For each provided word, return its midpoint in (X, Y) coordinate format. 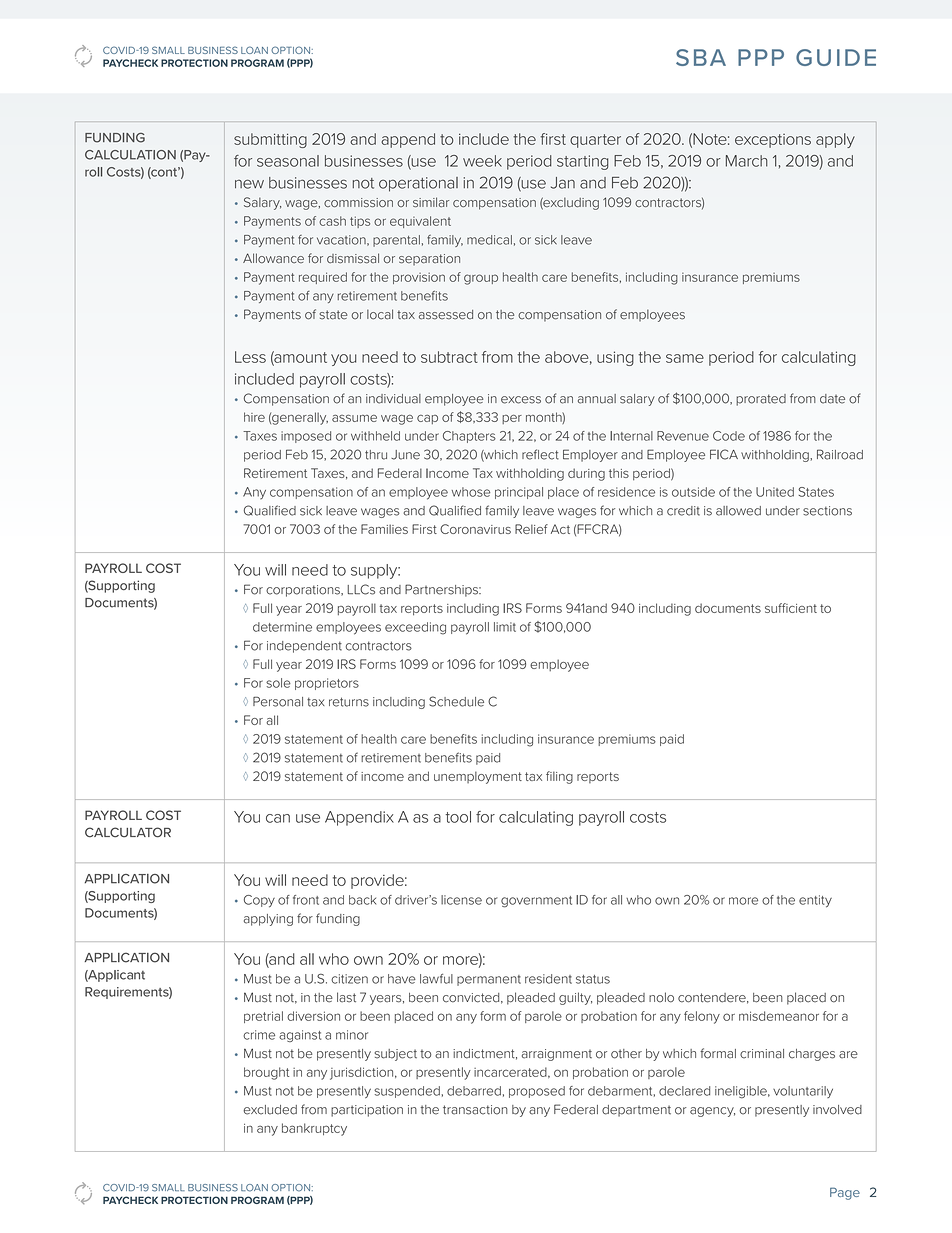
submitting (270, 140)
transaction (475, 1110)
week (482, 161)
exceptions (773, 141)
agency (712, 1112)
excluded (270, 1110)
